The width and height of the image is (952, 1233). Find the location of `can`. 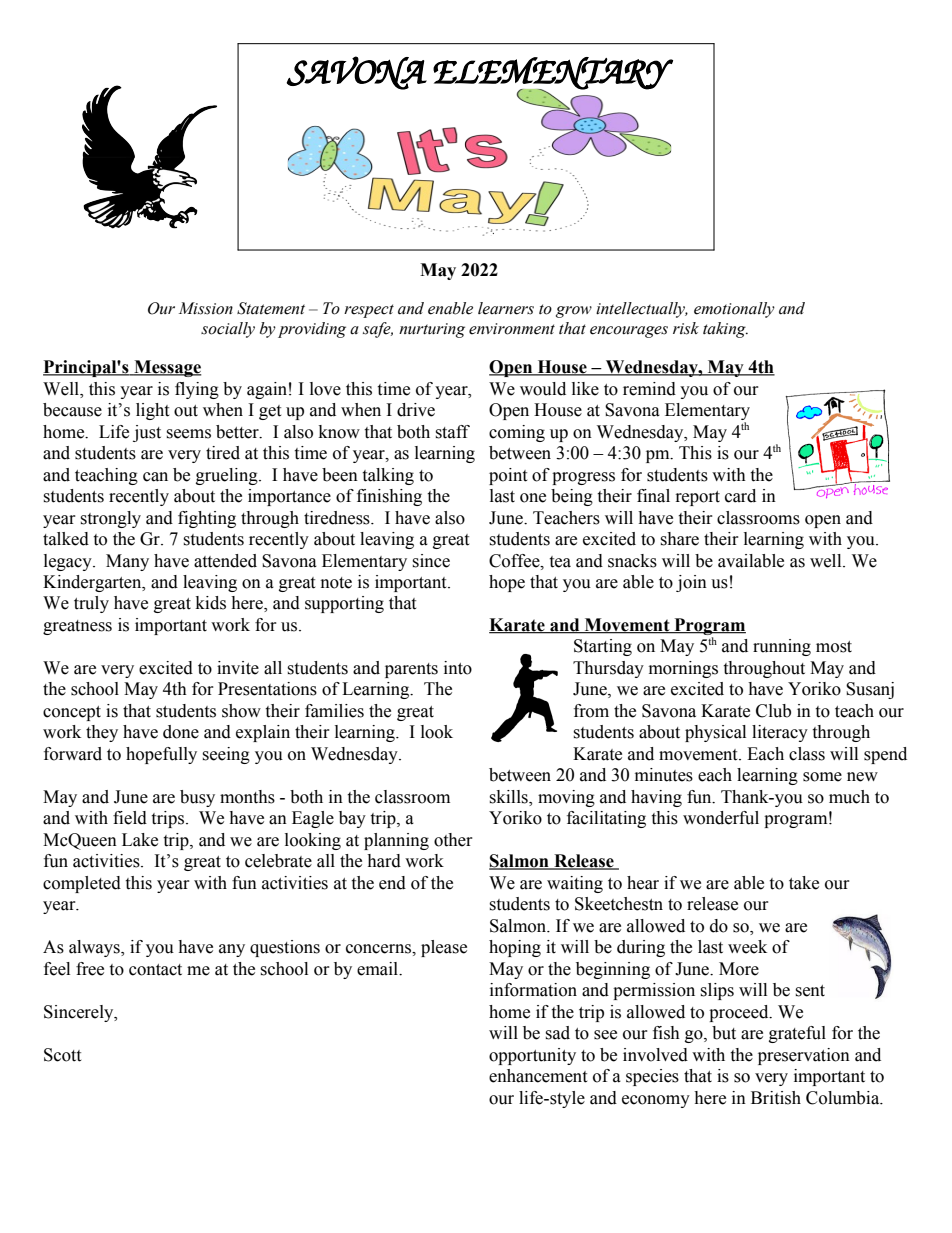

can is located at coordinates (155, 477).
